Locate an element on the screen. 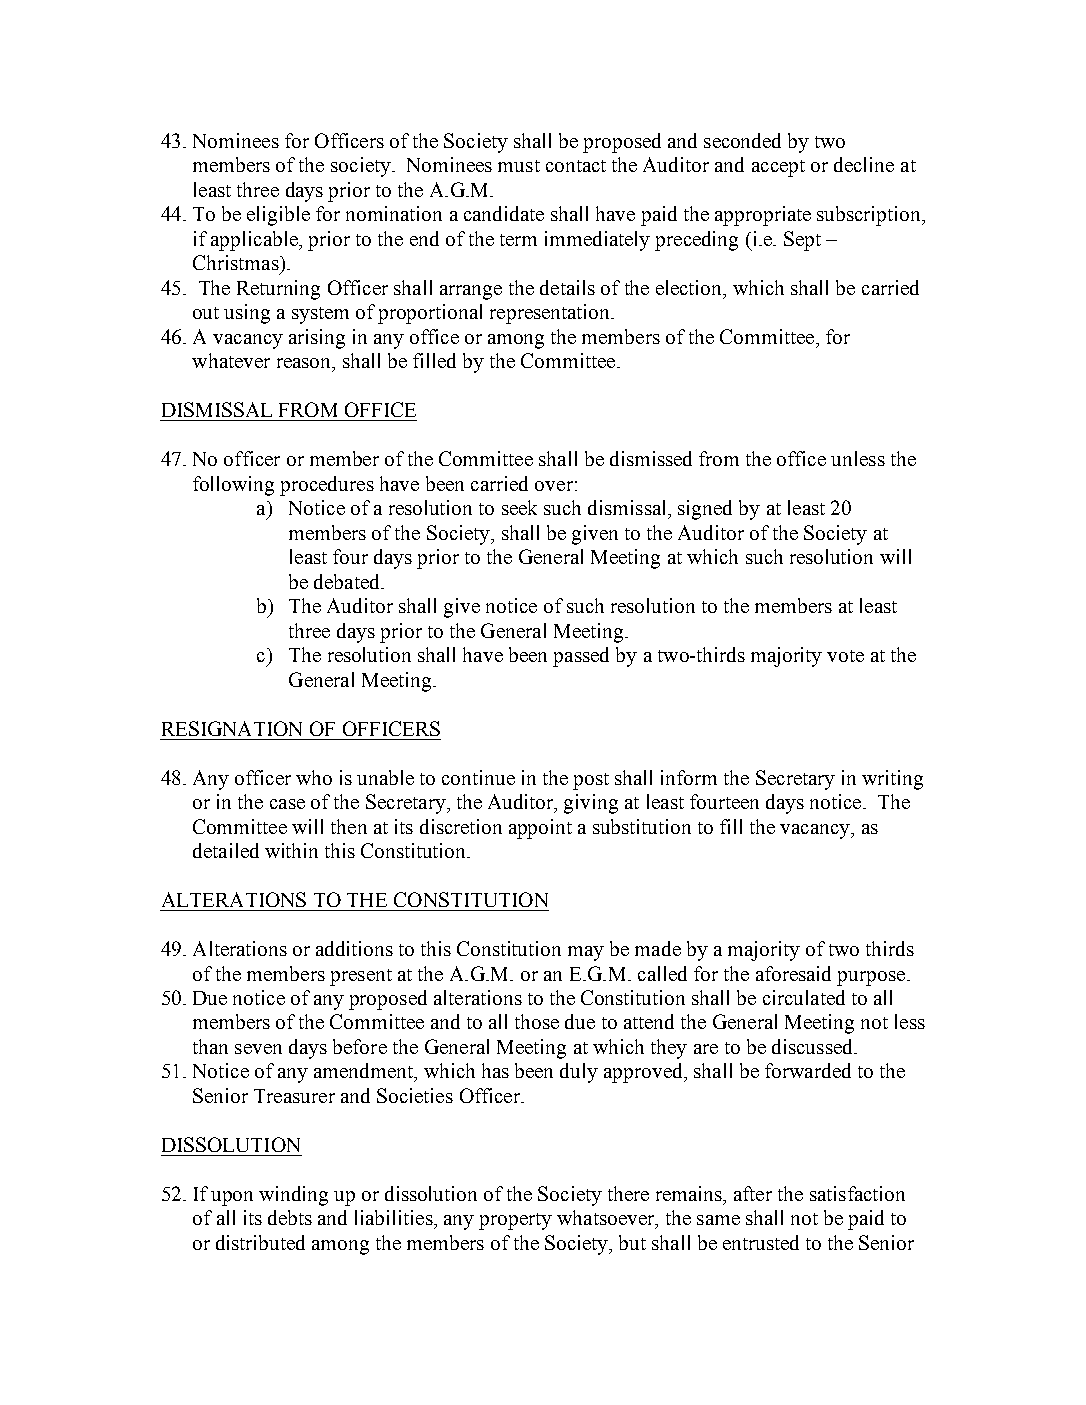 The width and height of the screenshot is (1086, 1405). procedures is located at coordinates (327, 486).
